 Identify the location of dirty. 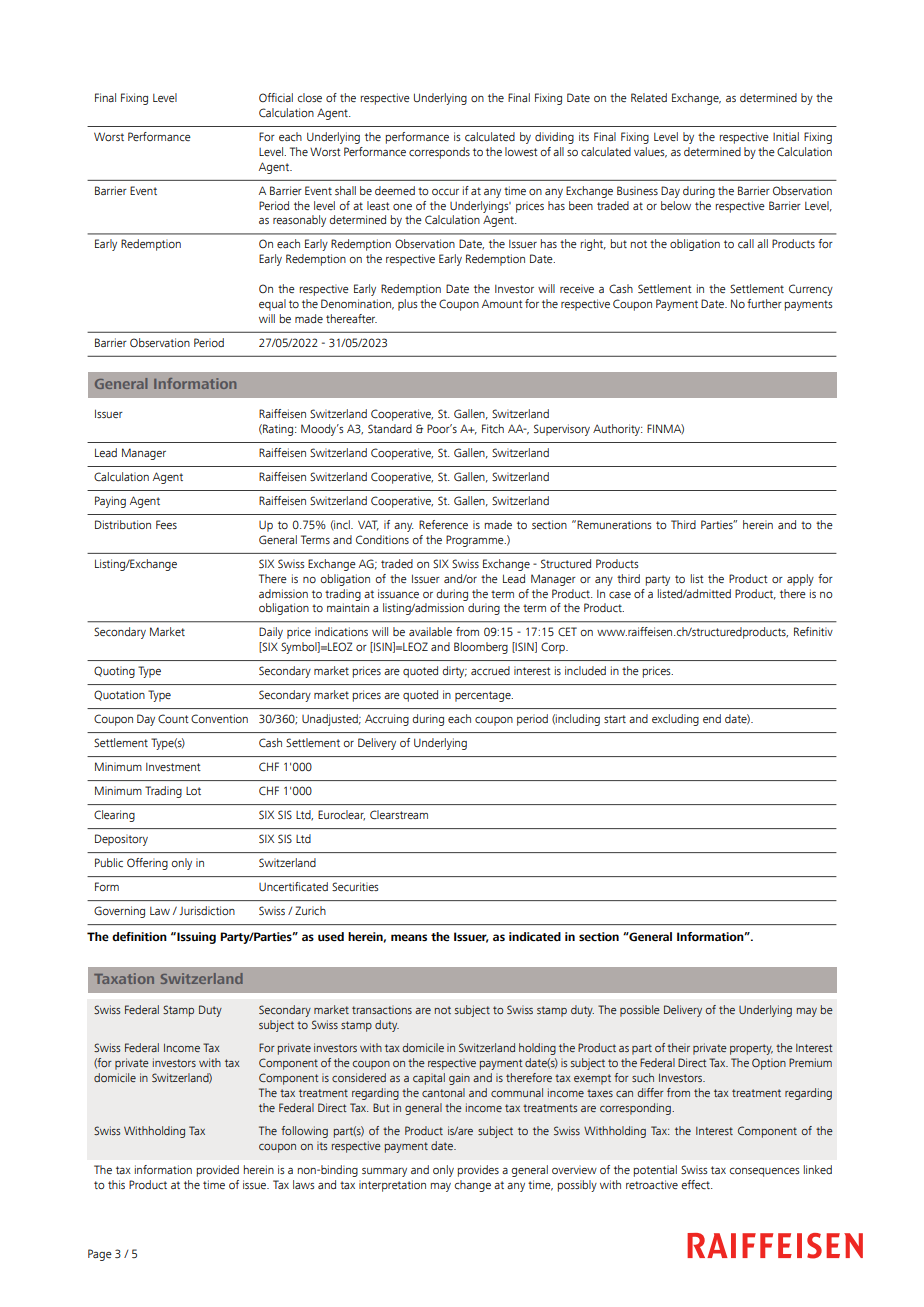
(455, 672).
